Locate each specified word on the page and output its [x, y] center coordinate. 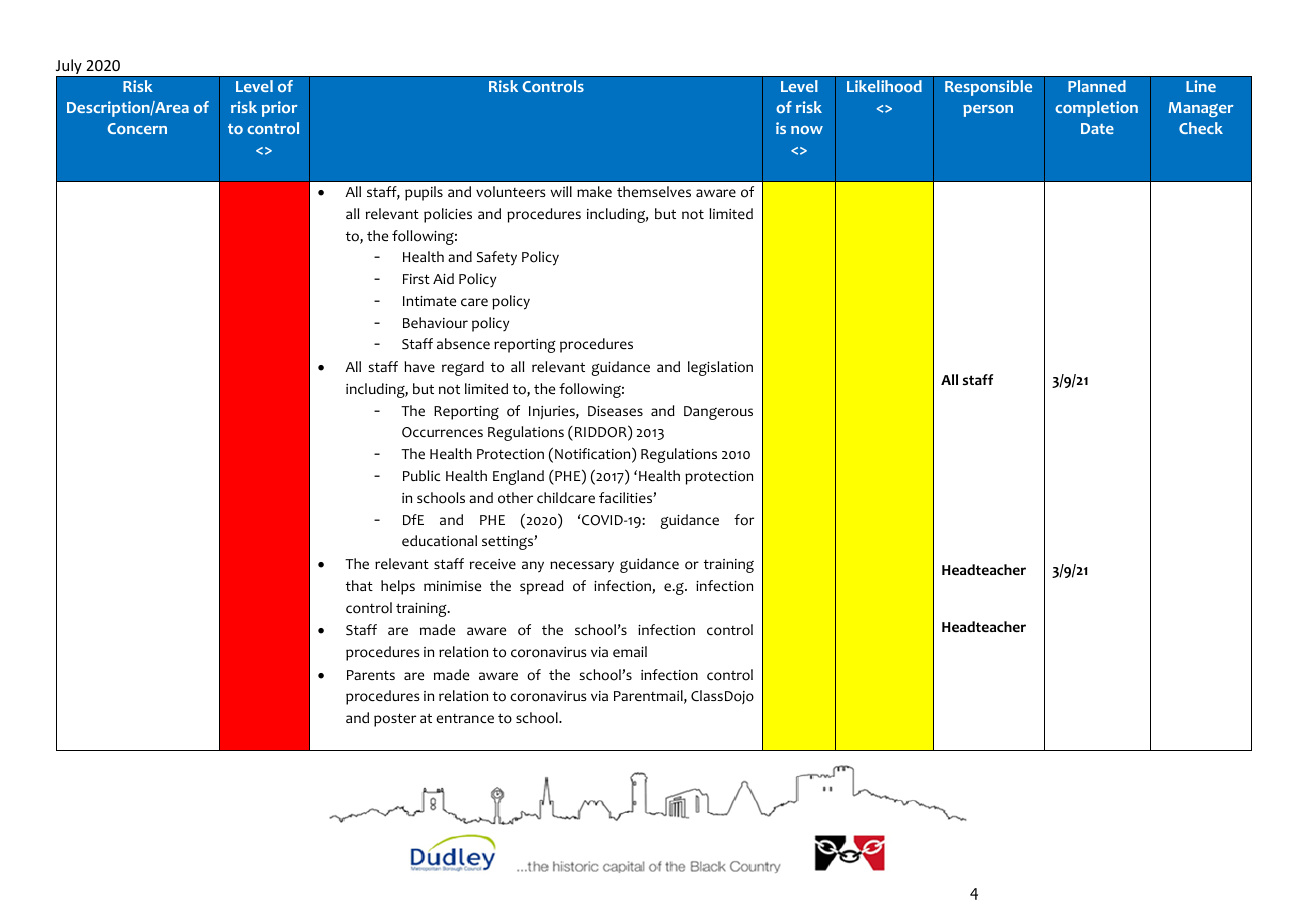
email [630, 651]
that [359, 585]
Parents [371, 675]
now [807, 130]
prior [280, 109]
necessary [582, 567]
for [744, 520]
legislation [720, 368]
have [419, 366]
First [416, 279]
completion [1096, 109]
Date [1097, 128]
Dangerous [718, 413]
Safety [497, 258]
